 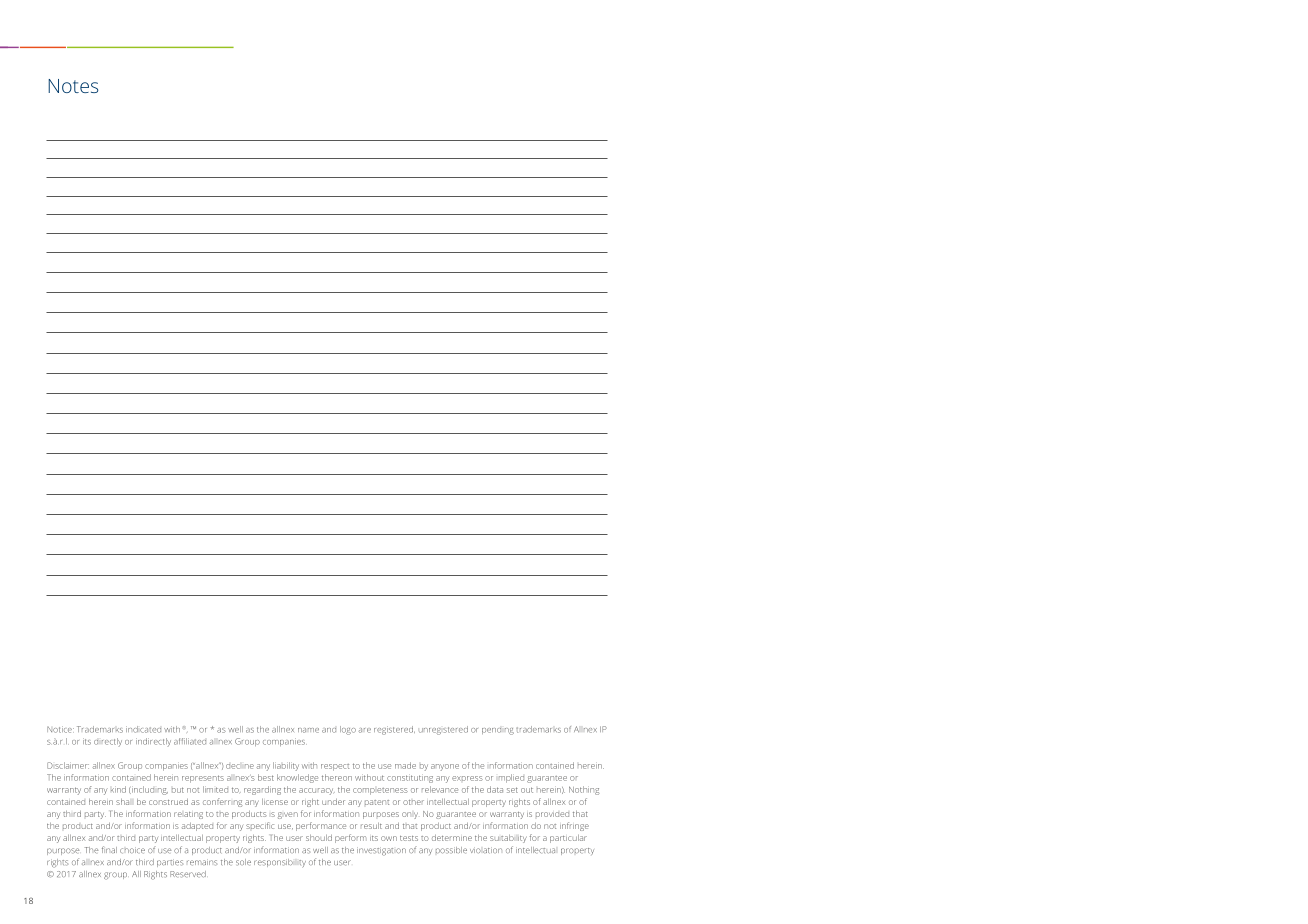 I want to click on Notes, so click(x=73, y=86).
